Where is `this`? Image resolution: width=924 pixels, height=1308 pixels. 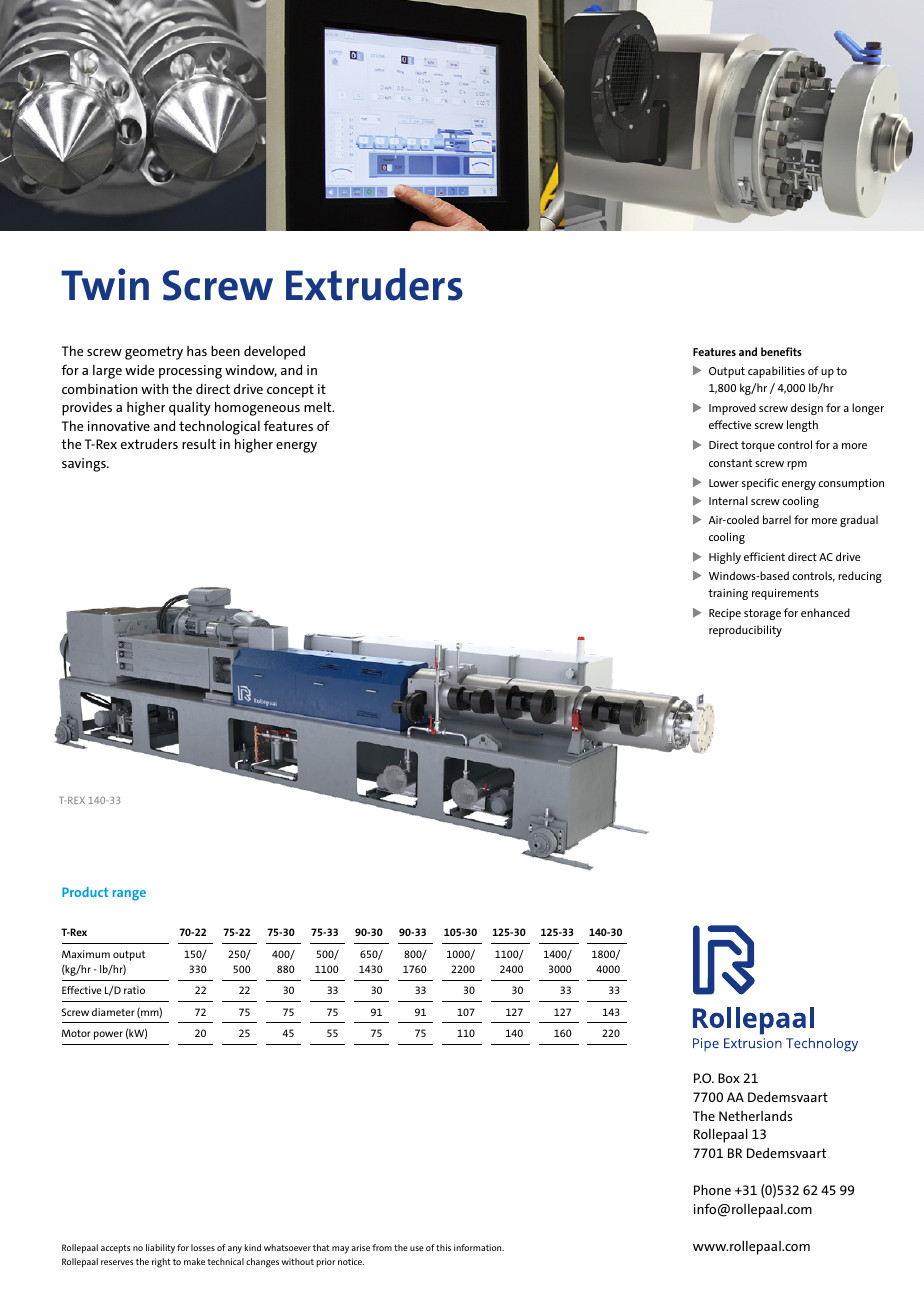
this is located at coordinates (443, 1247).
